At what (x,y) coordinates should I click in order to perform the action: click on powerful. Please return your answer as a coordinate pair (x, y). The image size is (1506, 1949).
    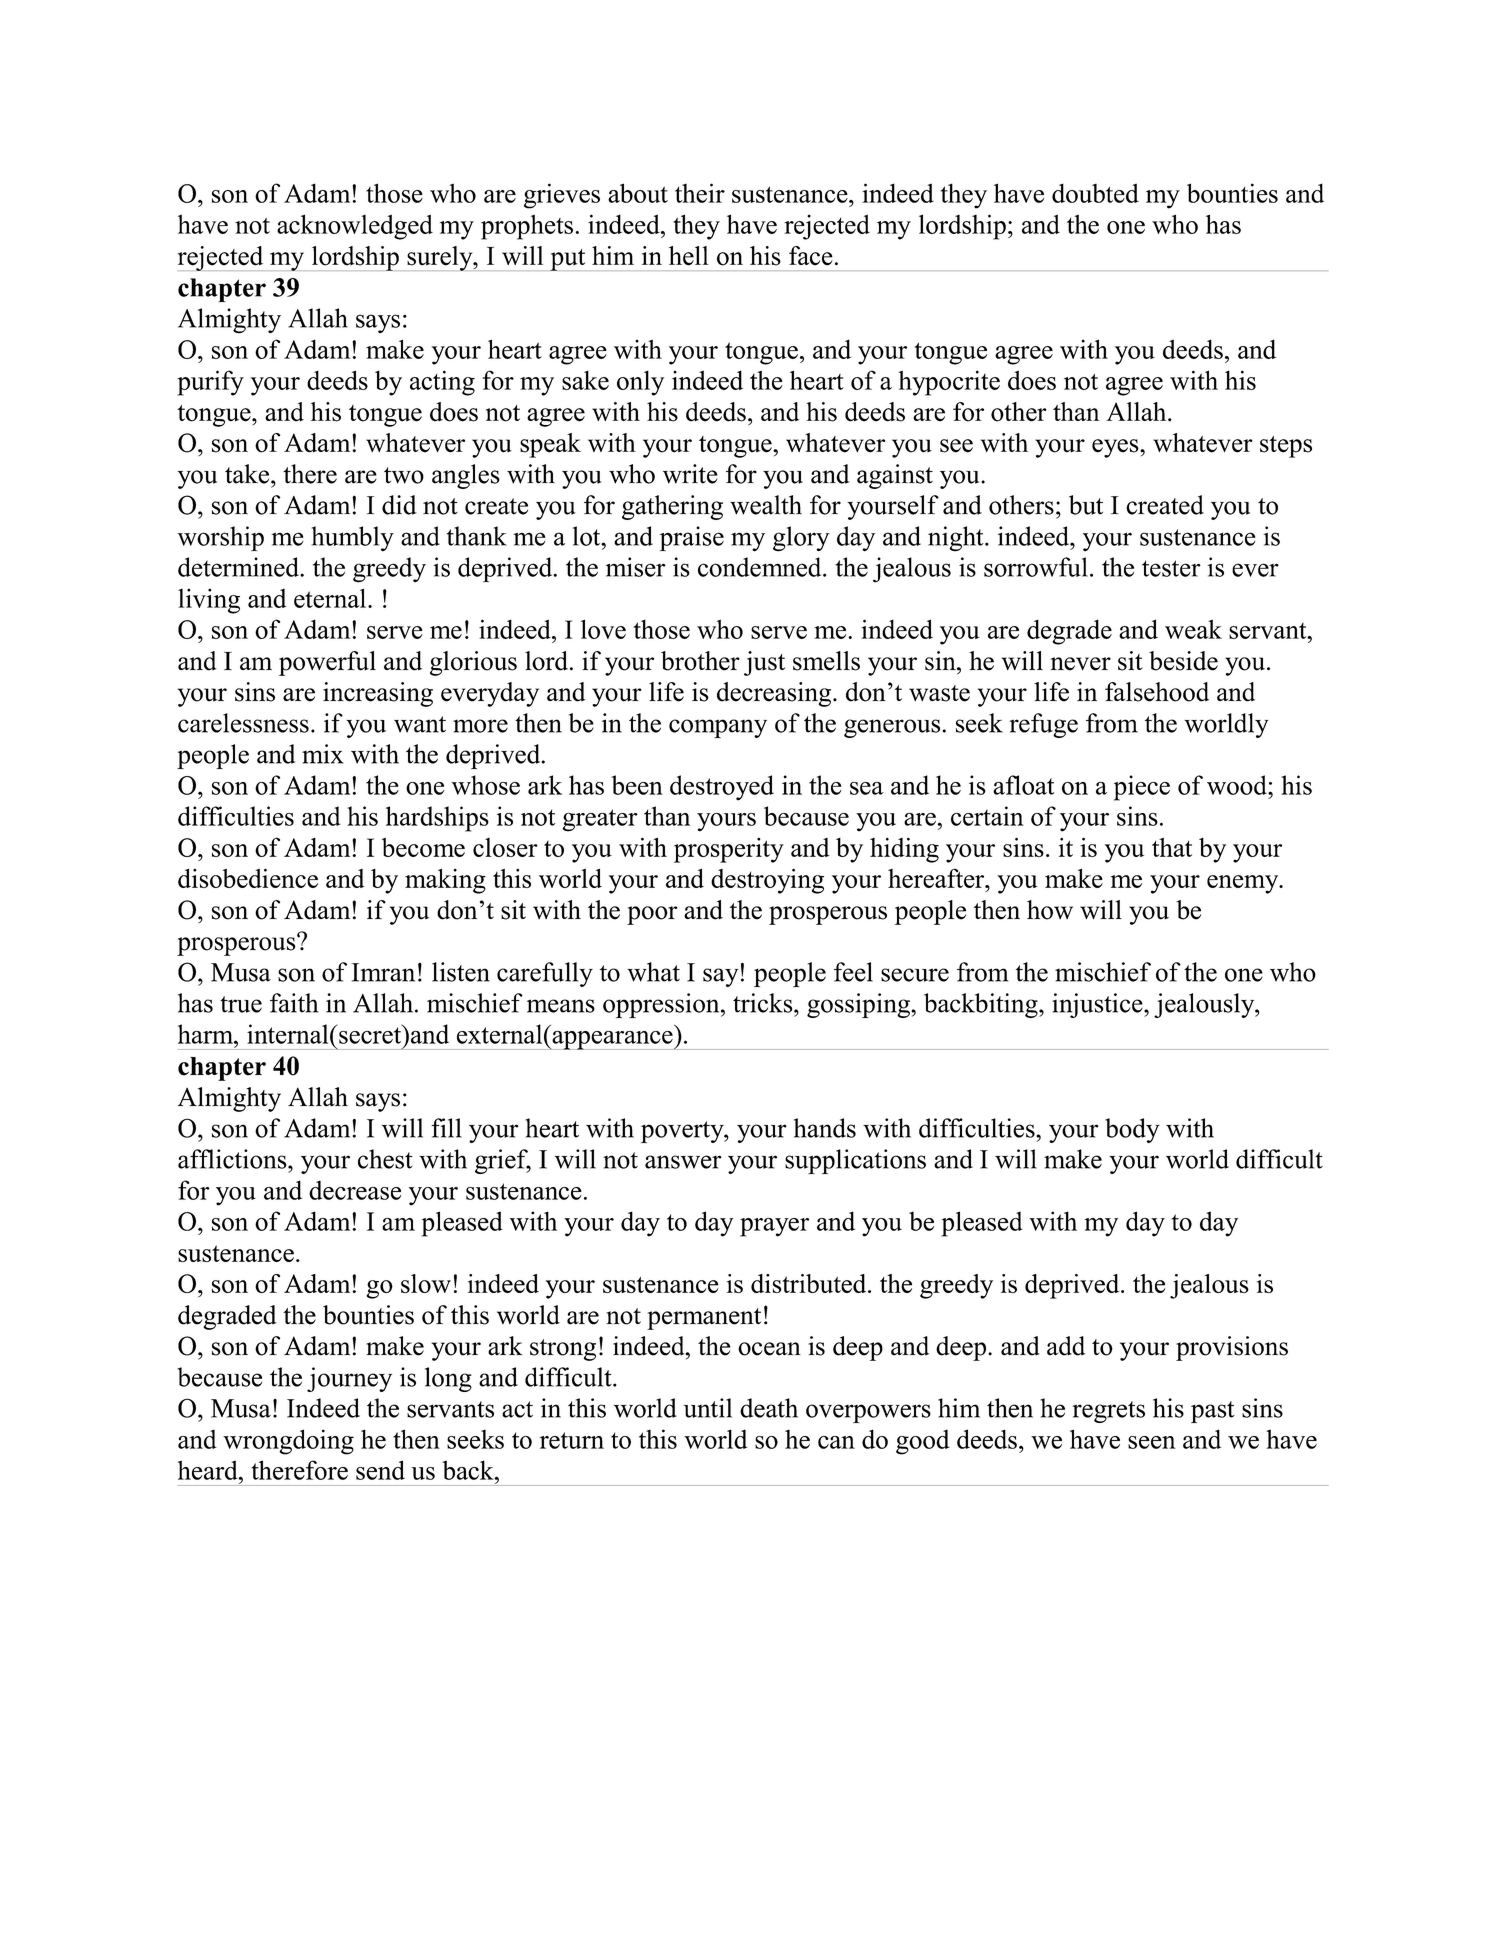
    Looking at the image, I should click on (327, 663).
